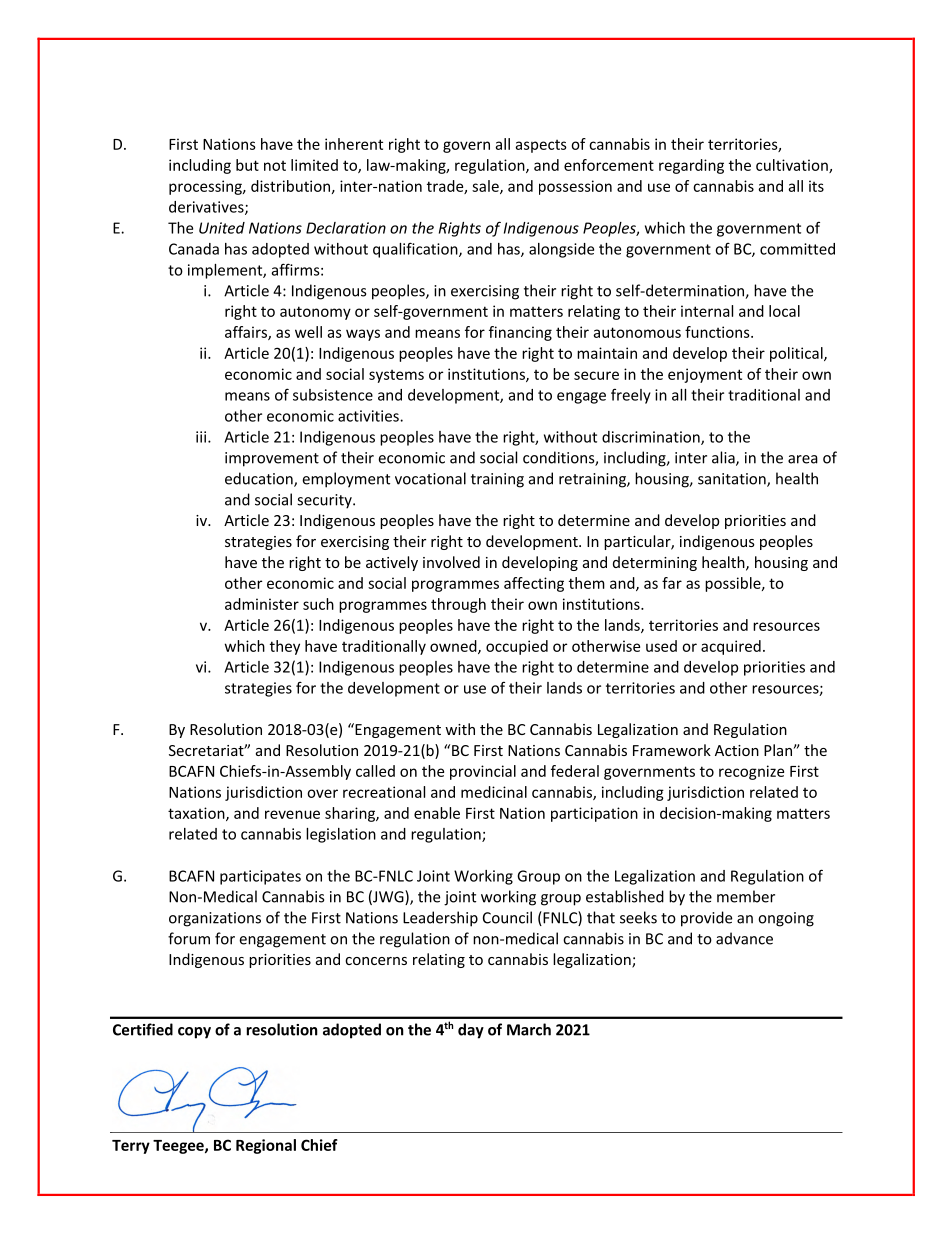 The image size is (952, 1233). Describe the element at coordinates (454, 647) in the screenshot. I see `owned` at that location.
